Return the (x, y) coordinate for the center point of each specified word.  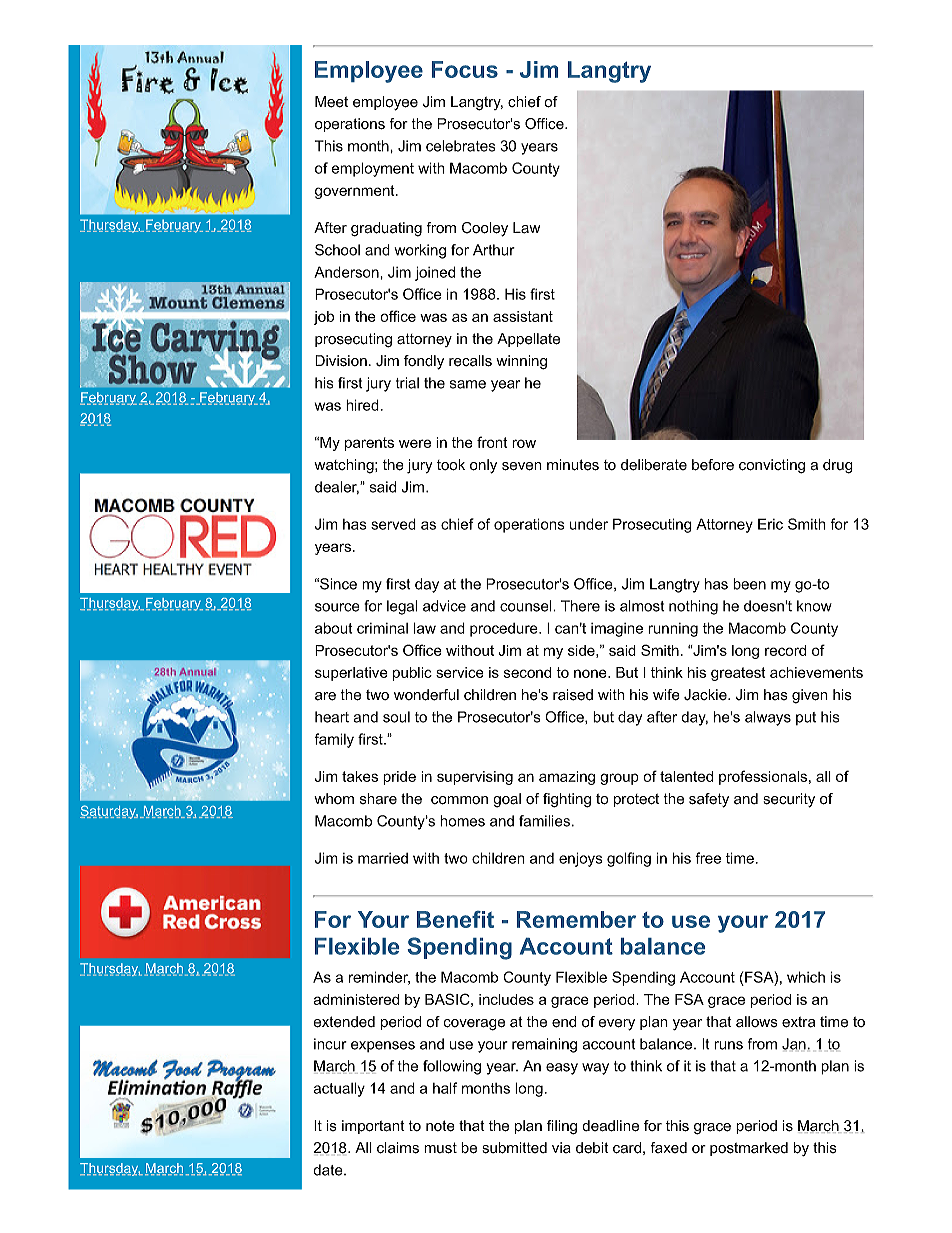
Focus (465, 69)
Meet (331, 102)
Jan (794, 1044)
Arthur (494, 250)
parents (369, 444)
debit (592, 1148)
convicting (772, 466)
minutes (573, 465)
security (789, 800)
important (373, 1127)
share (378, 799)
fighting (567, 800)
